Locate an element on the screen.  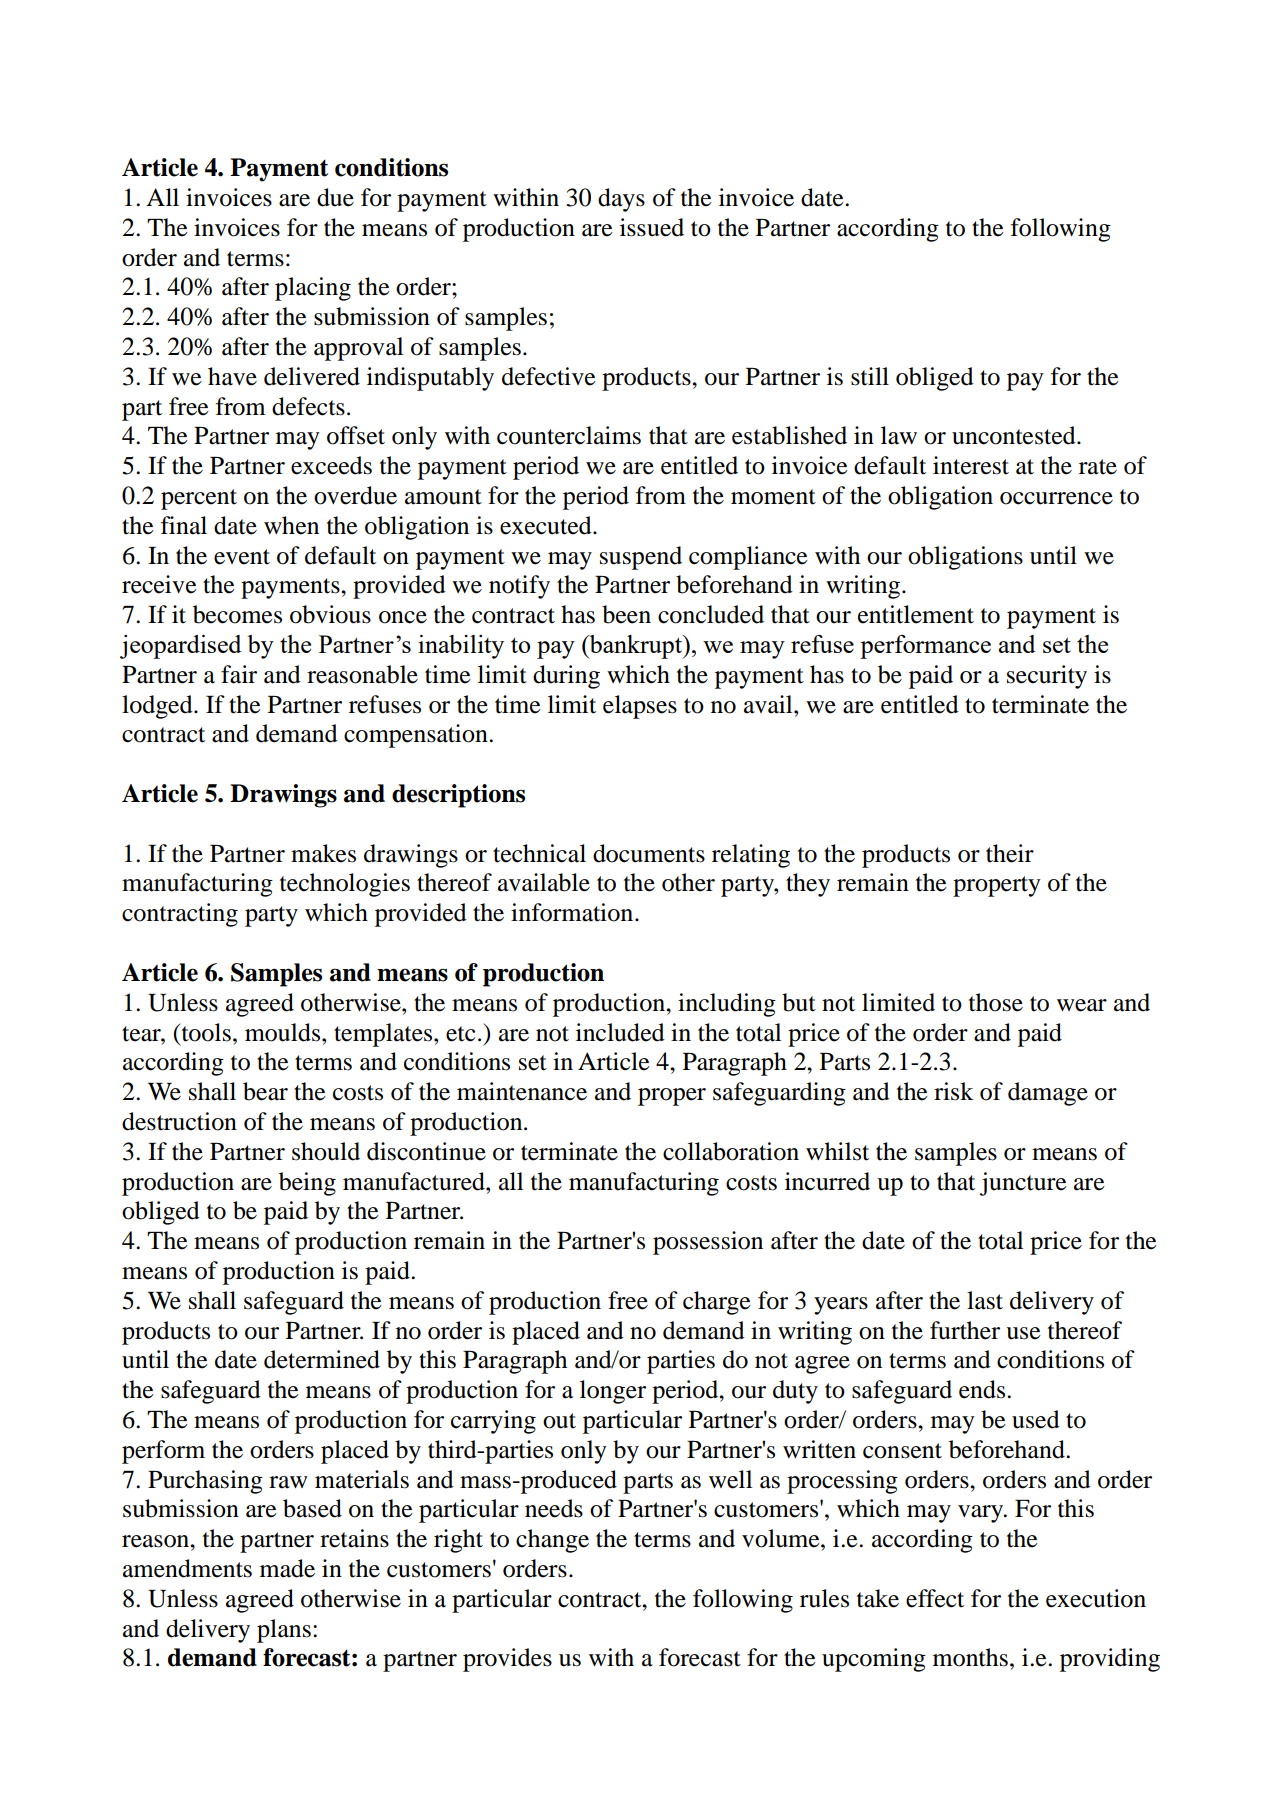
fair is located at coordinates (239, 674).
